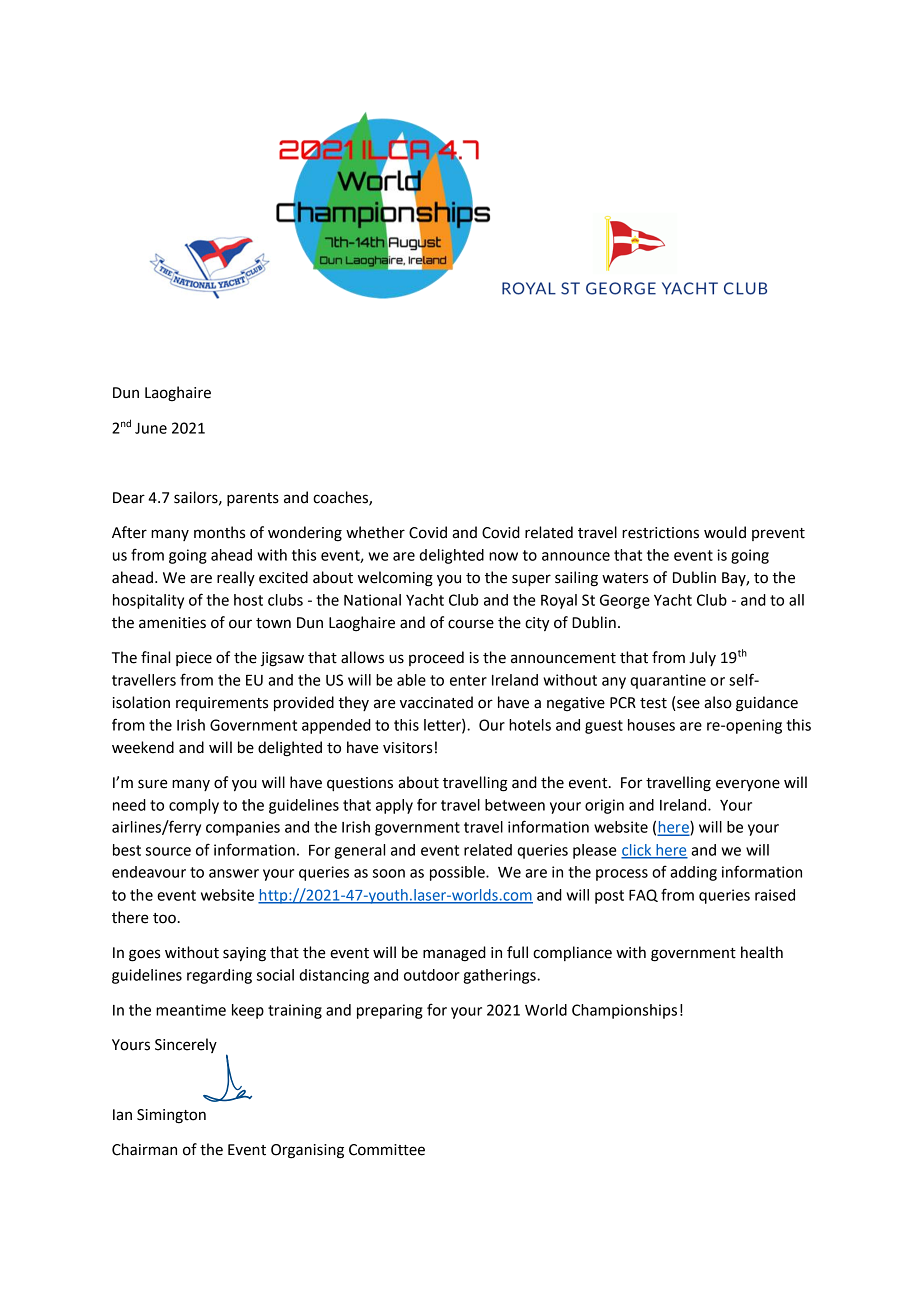 The width and height of the screenshot is (924, 1307). Describe the element at coordinates (172, 623) in the screenshot. I see `amenities` at that location.
